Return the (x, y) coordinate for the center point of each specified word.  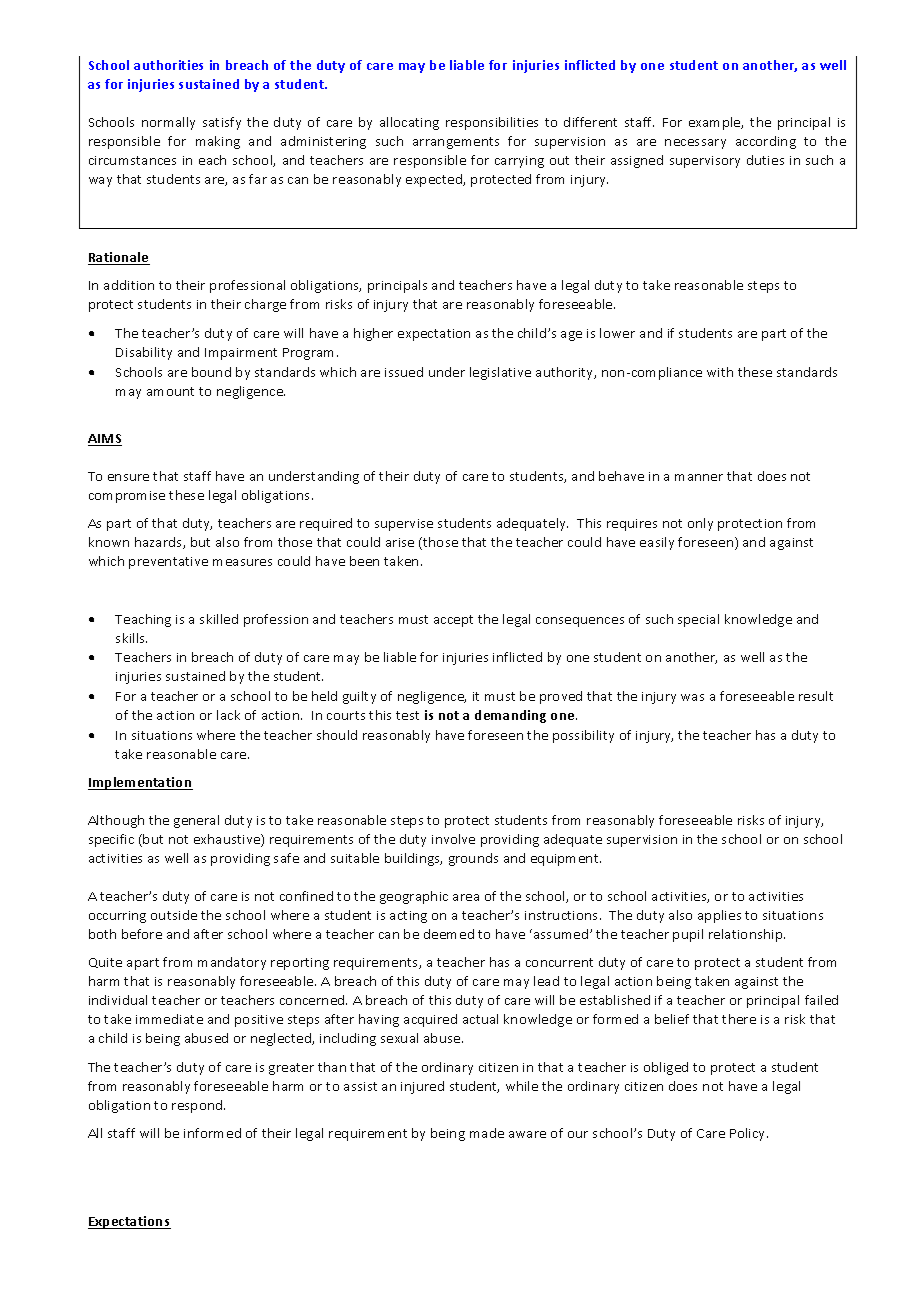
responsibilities (492, 123)
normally (168, 123)
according (766, 142)
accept (453, 621)
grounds (473, 859)
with (720, 372)
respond (198, 1106)
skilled (219, 619)
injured (422, 1087)
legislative (500, 373)
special (698, 620)
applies (719, 916)
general (196, 821)
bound (211, 372)
